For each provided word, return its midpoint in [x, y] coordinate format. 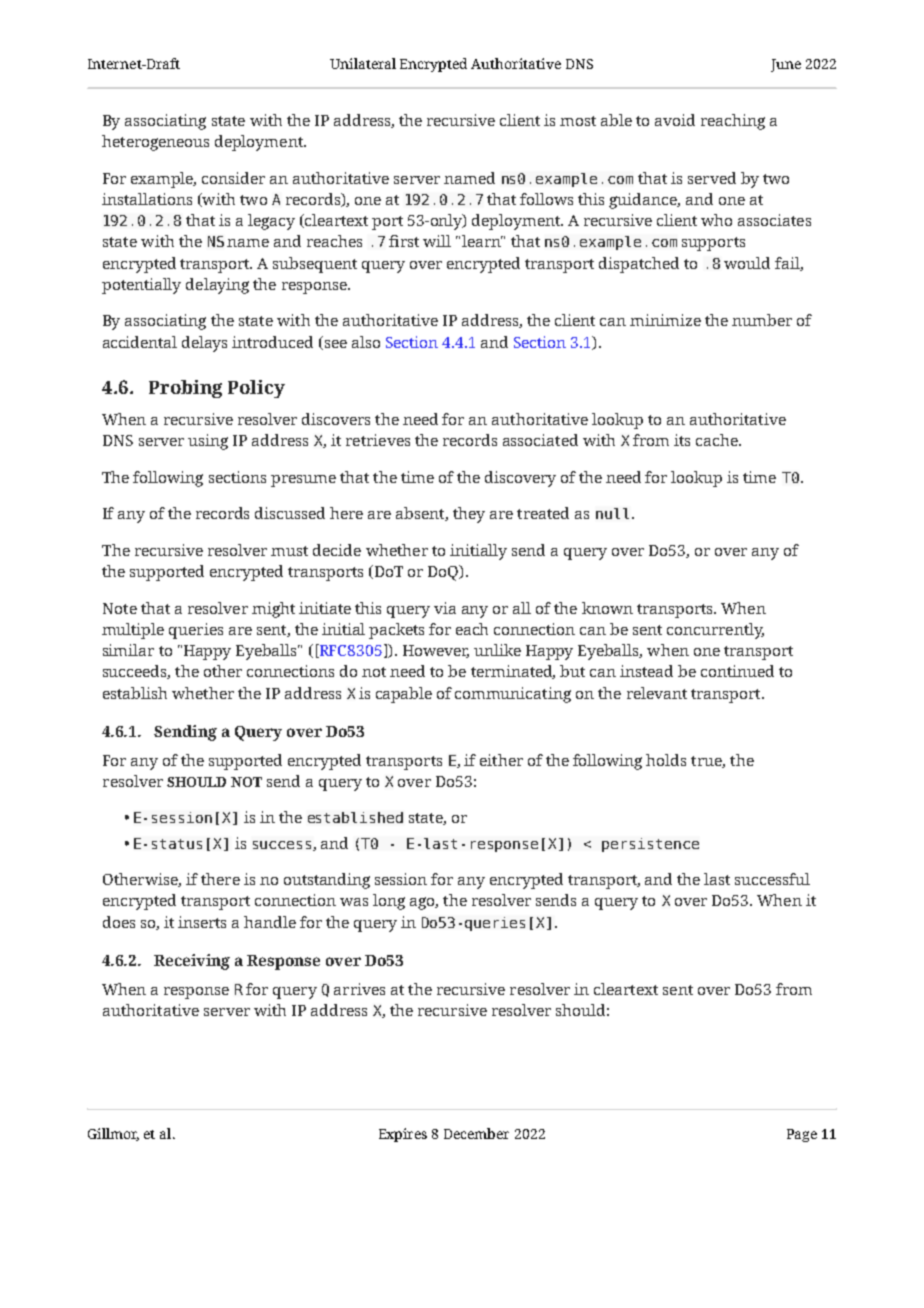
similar [128, 650]
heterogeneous [155, 143]
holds [666, 760]
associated [540, 440]
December [476, 1133]
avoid [675, 120]
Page [802, 1135]
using [208, 442]
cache [718, 440]
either [501, 760]
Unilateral [363, 63]
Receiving [192, 962]
